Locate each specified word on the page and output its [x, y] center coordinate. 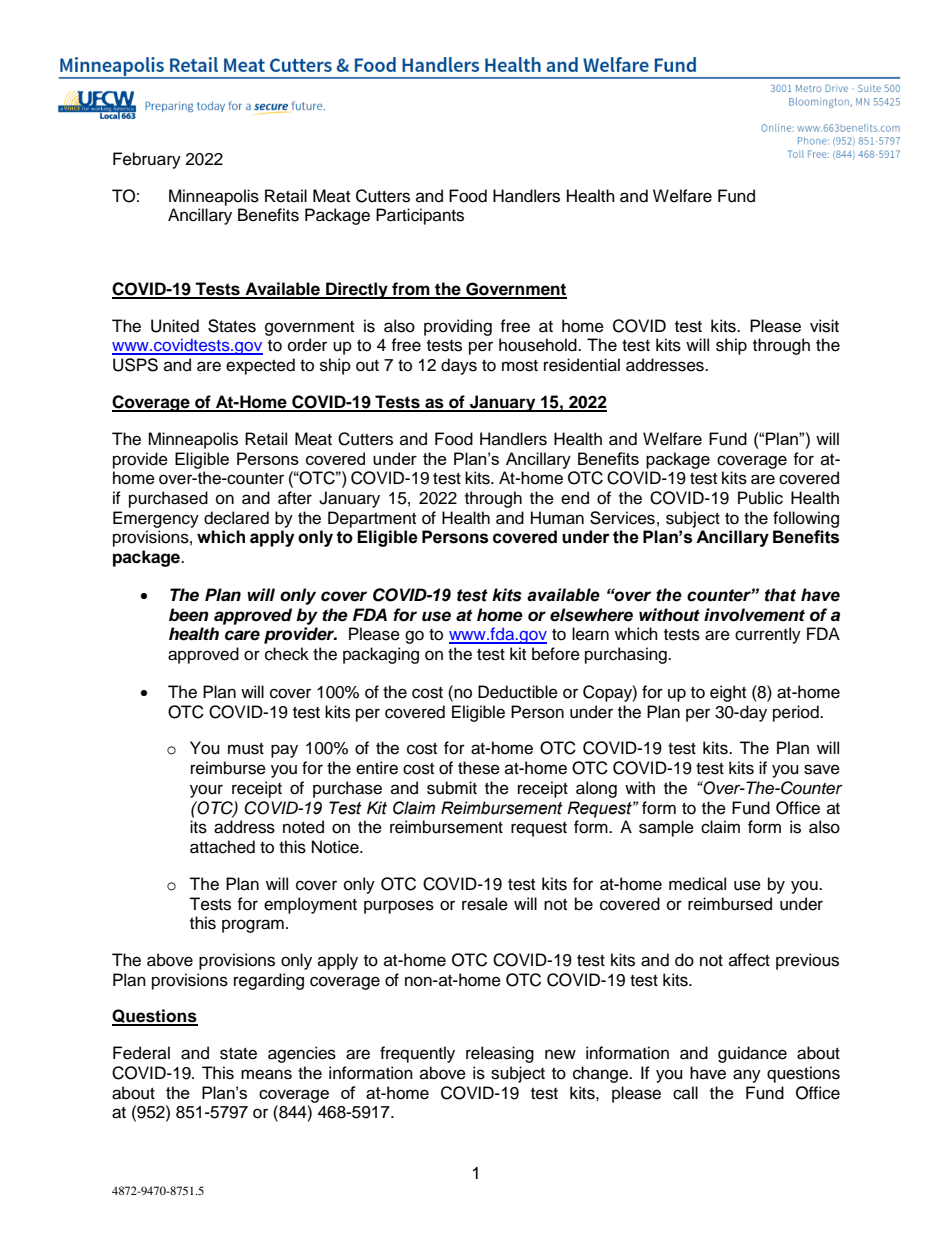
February [147, 160]
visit [824, 326]
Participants [420, 216]
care [242, 635]
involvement [754, 615]
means [266, 1074]
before [556, 654]
